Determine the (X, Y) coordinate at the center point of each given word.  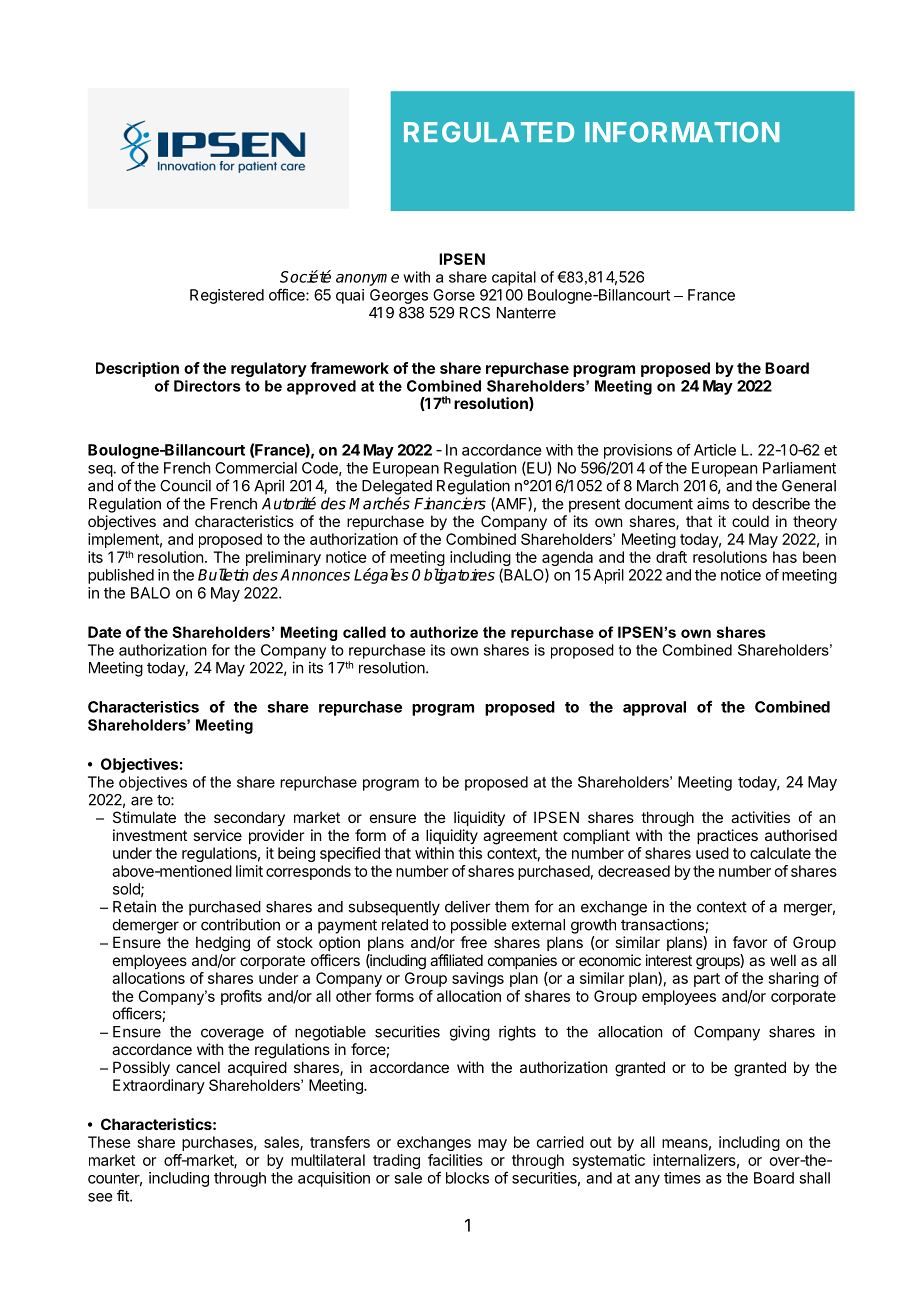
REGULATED (489, 132)
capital (514, 278)
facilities (455, 1160)
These (109, 1142)
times (682, 1178)
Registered (227, 296)
